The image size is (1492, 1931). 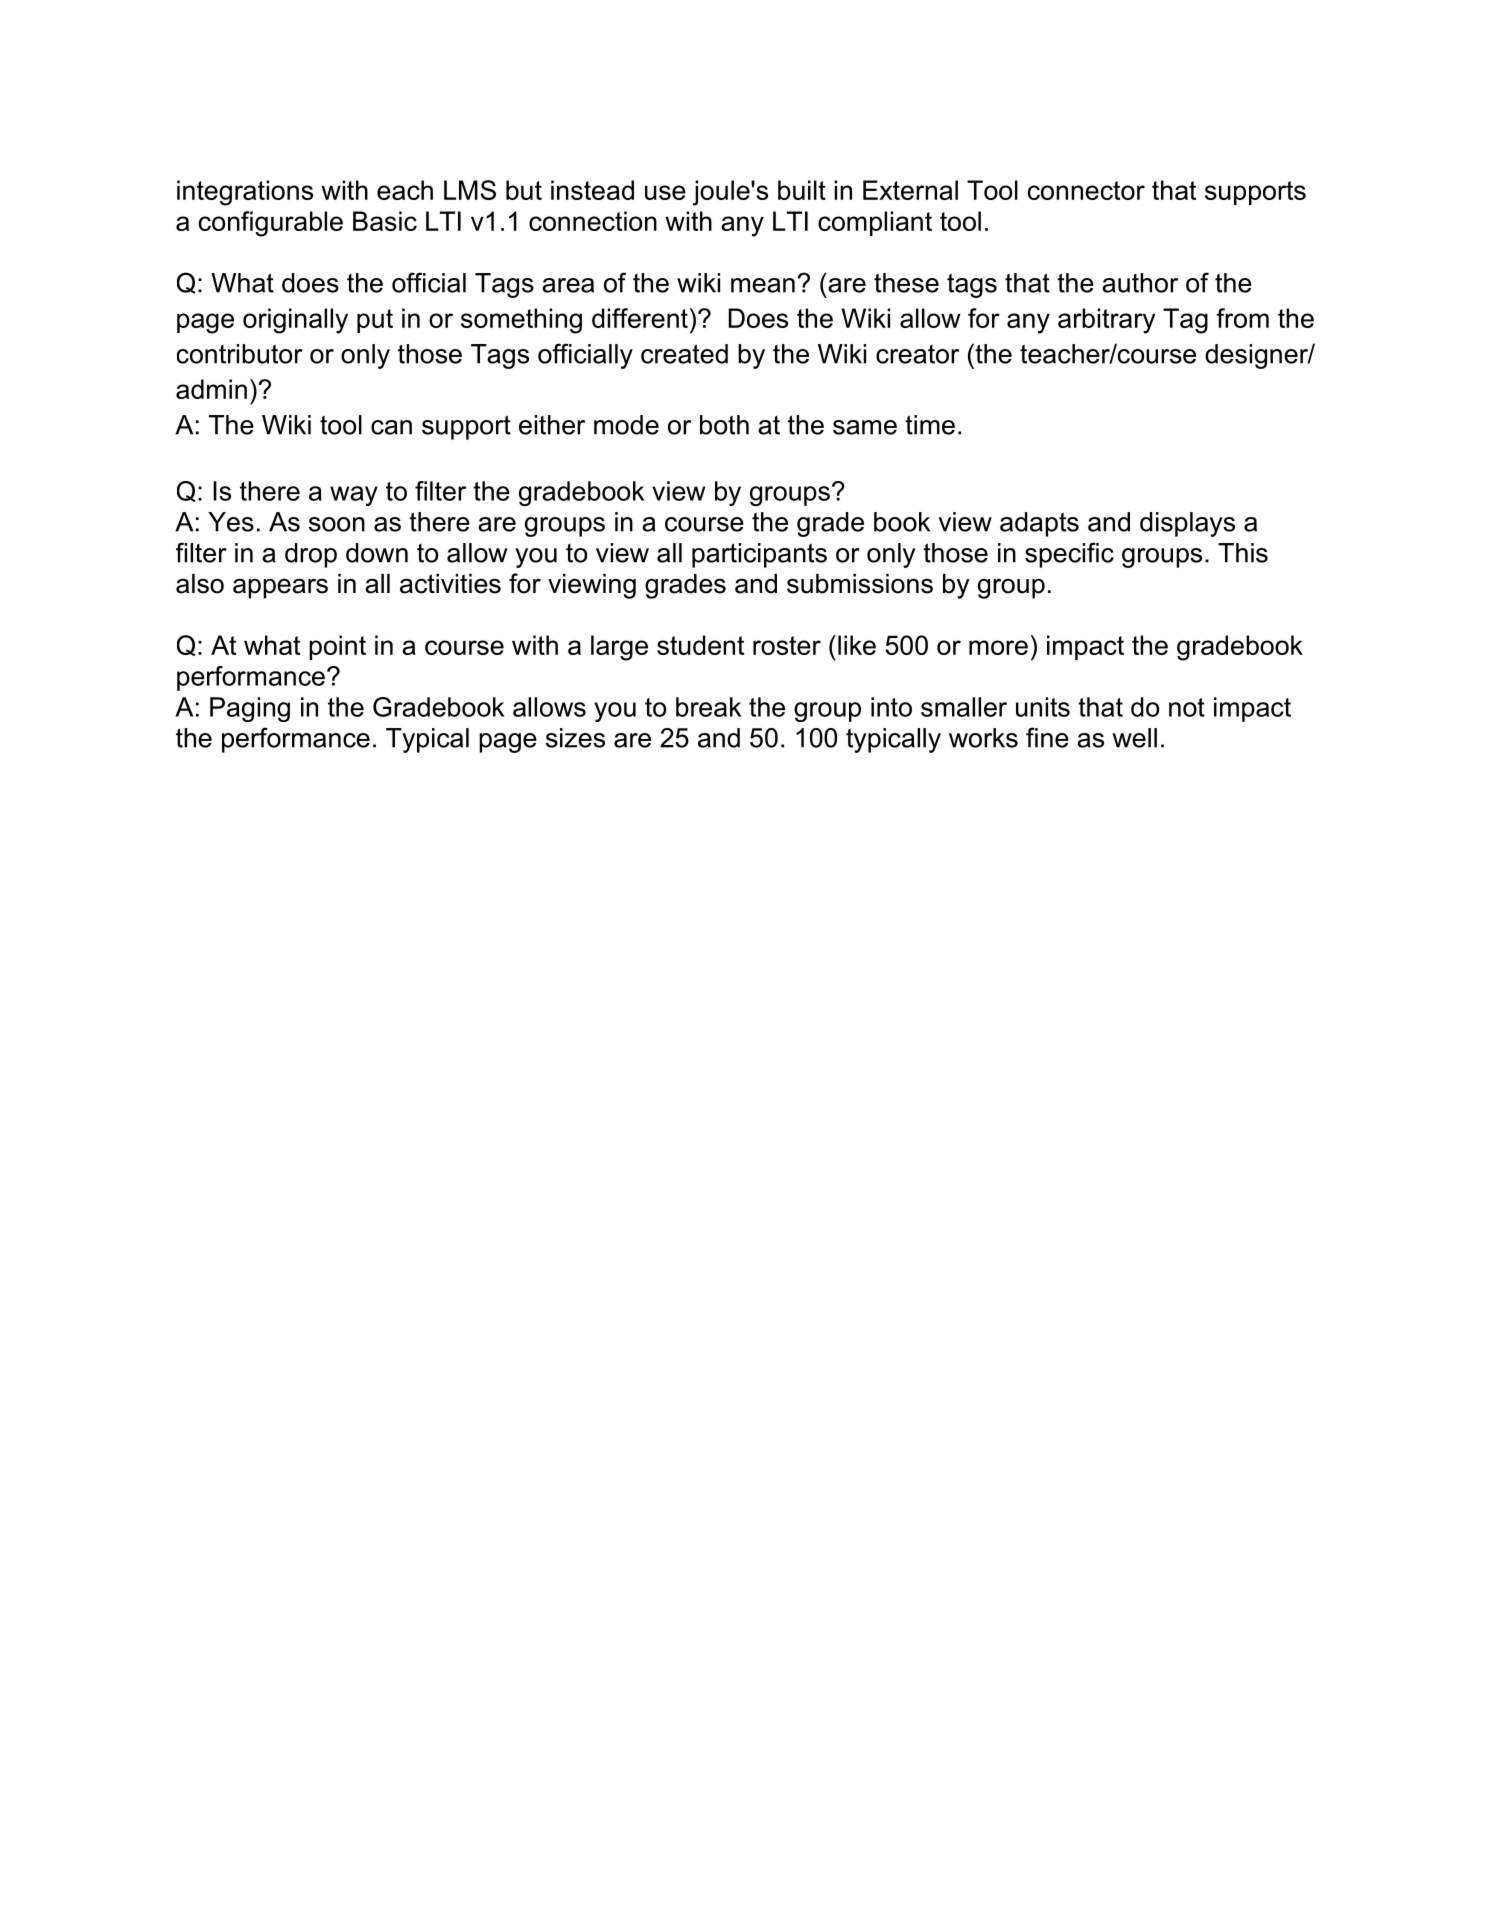 What do you see at coordinates (1069, 555) in the image?
I see `specific` at bounding box center [1069, 555].
